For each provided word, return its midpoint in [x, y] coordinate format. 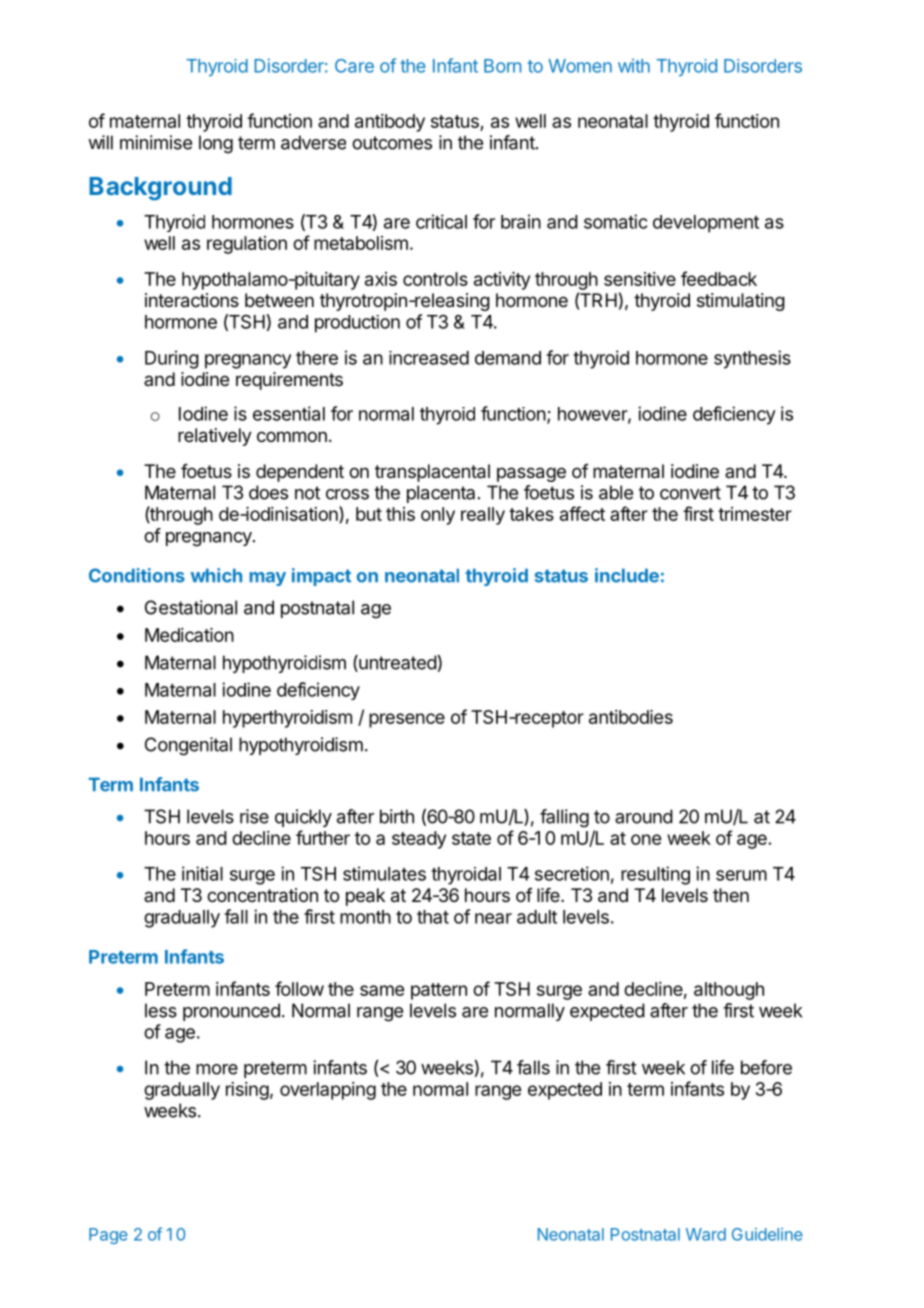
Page [108, 1236]
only [438, 516]
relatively [215, 437]
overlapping [328, 1091]
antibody [390, 123]
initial [202, 873]
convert [690, 493]
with [634, 66]
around [644, 816]
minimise [156, 142]
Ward [706, 1234]
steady [419, 840]
